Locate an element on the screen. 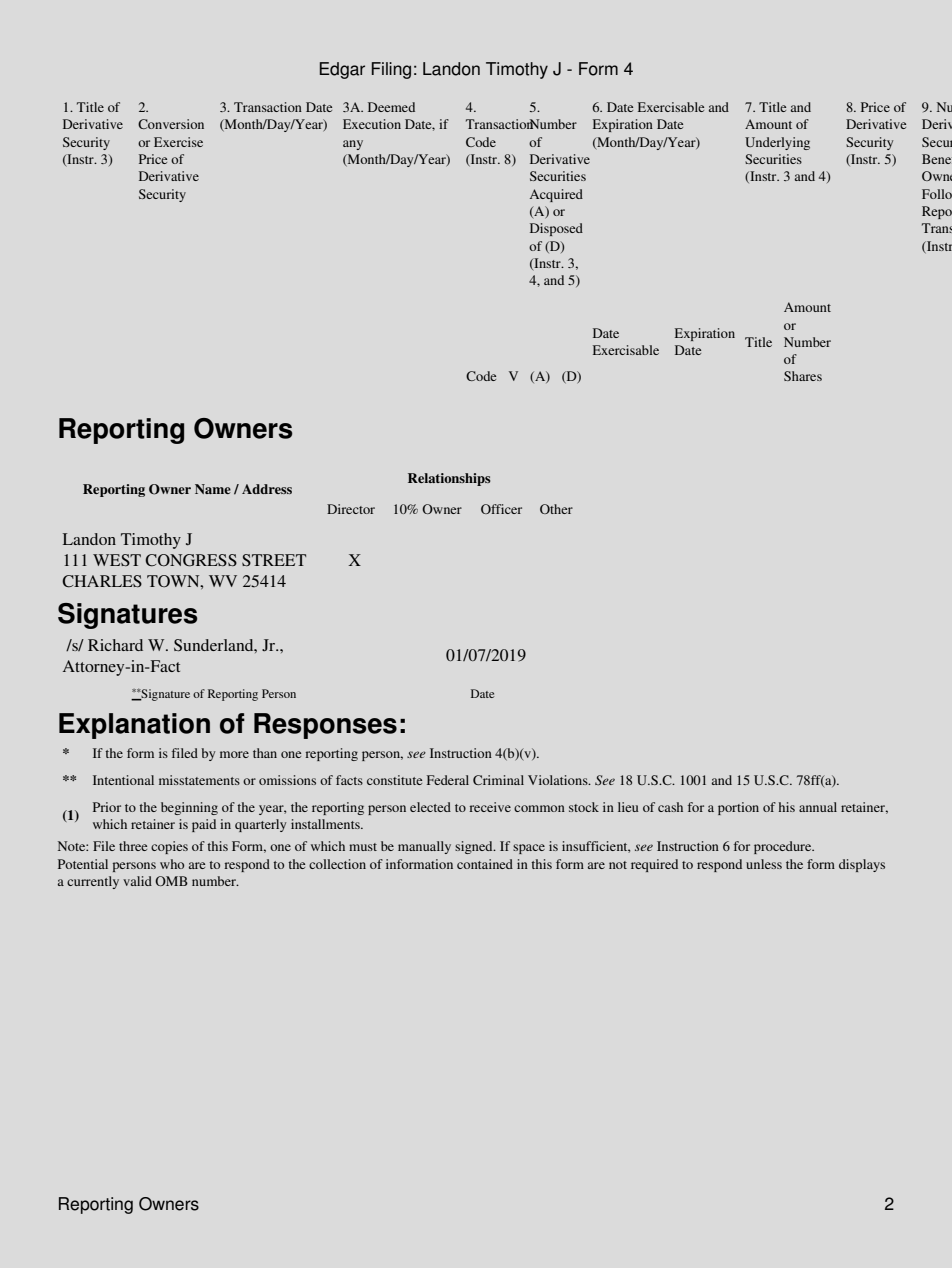  Deemed is located at coordinates (391, 107).
